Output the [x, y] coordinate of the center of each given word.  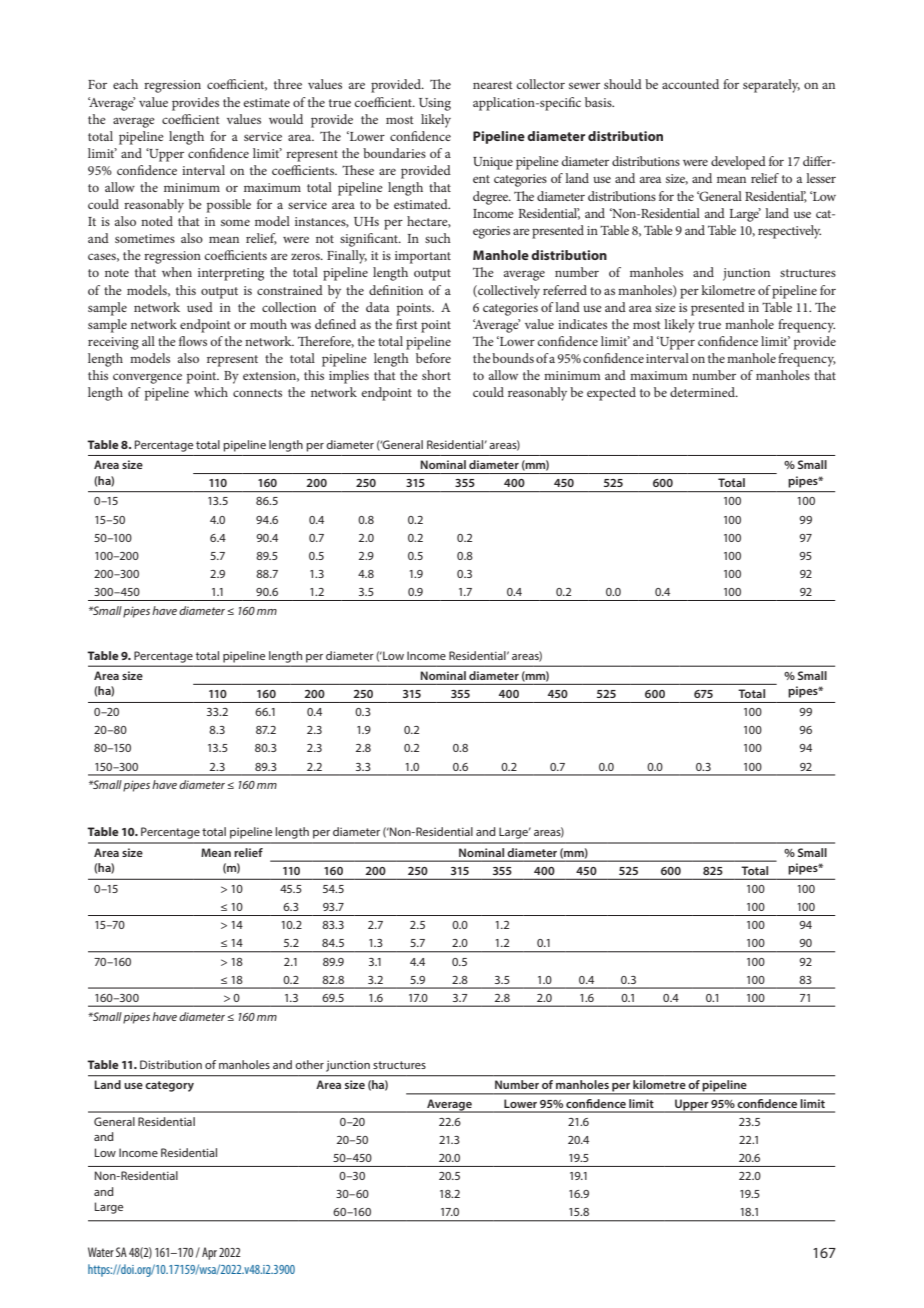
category [169, 1086]
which [211, 392]
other [309, 1064]
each [125, 84]
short [436, 375]
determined [703, 392]
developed [738, 163]
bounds [513, 358]
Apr [209, 1253]
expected [611, 394]
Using [435, 104]
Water [101, 1252]
